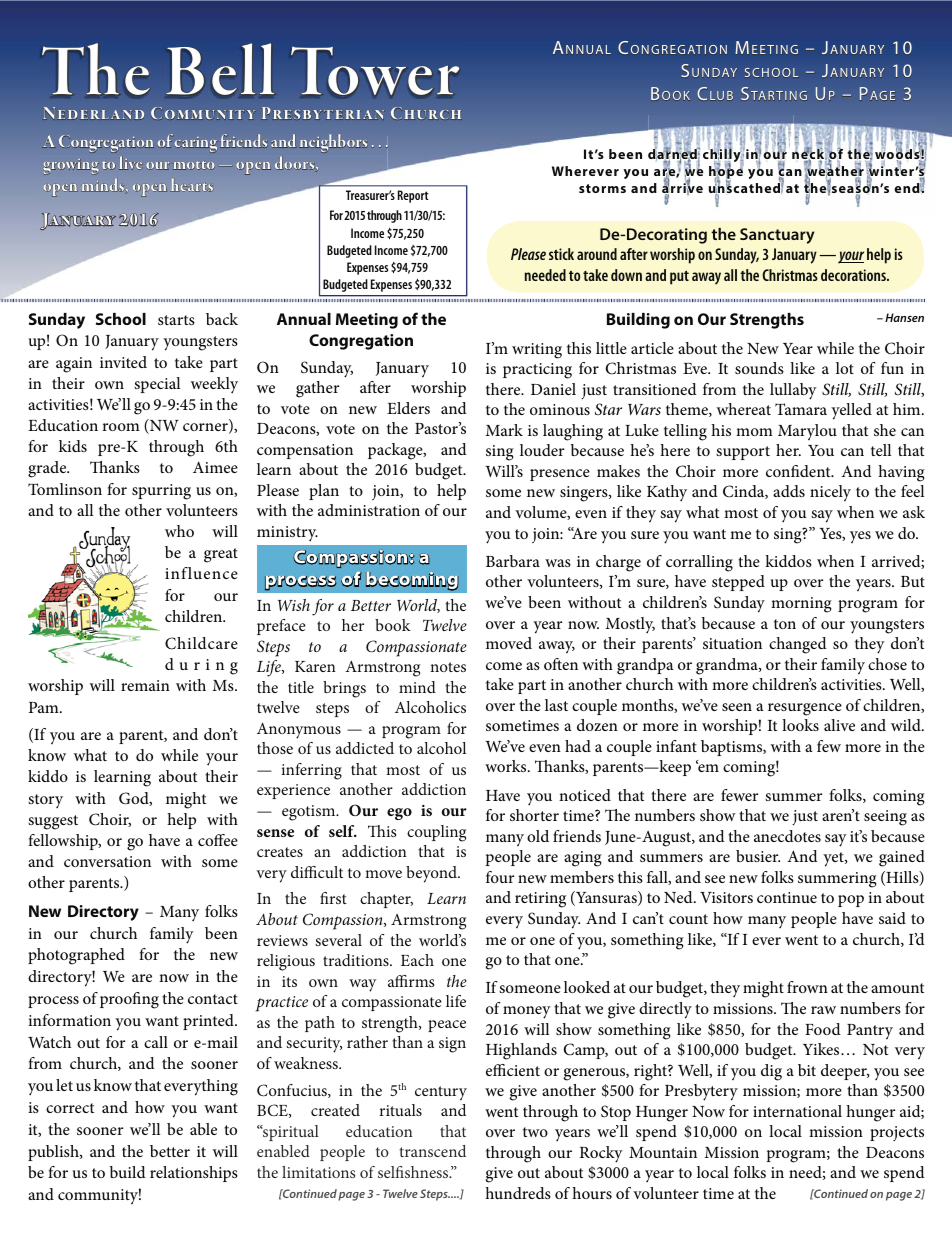 The height and width of the document is (1233, 952). Describe the element at coordinates (413, 196) in the document. I see `Report` at that location.
